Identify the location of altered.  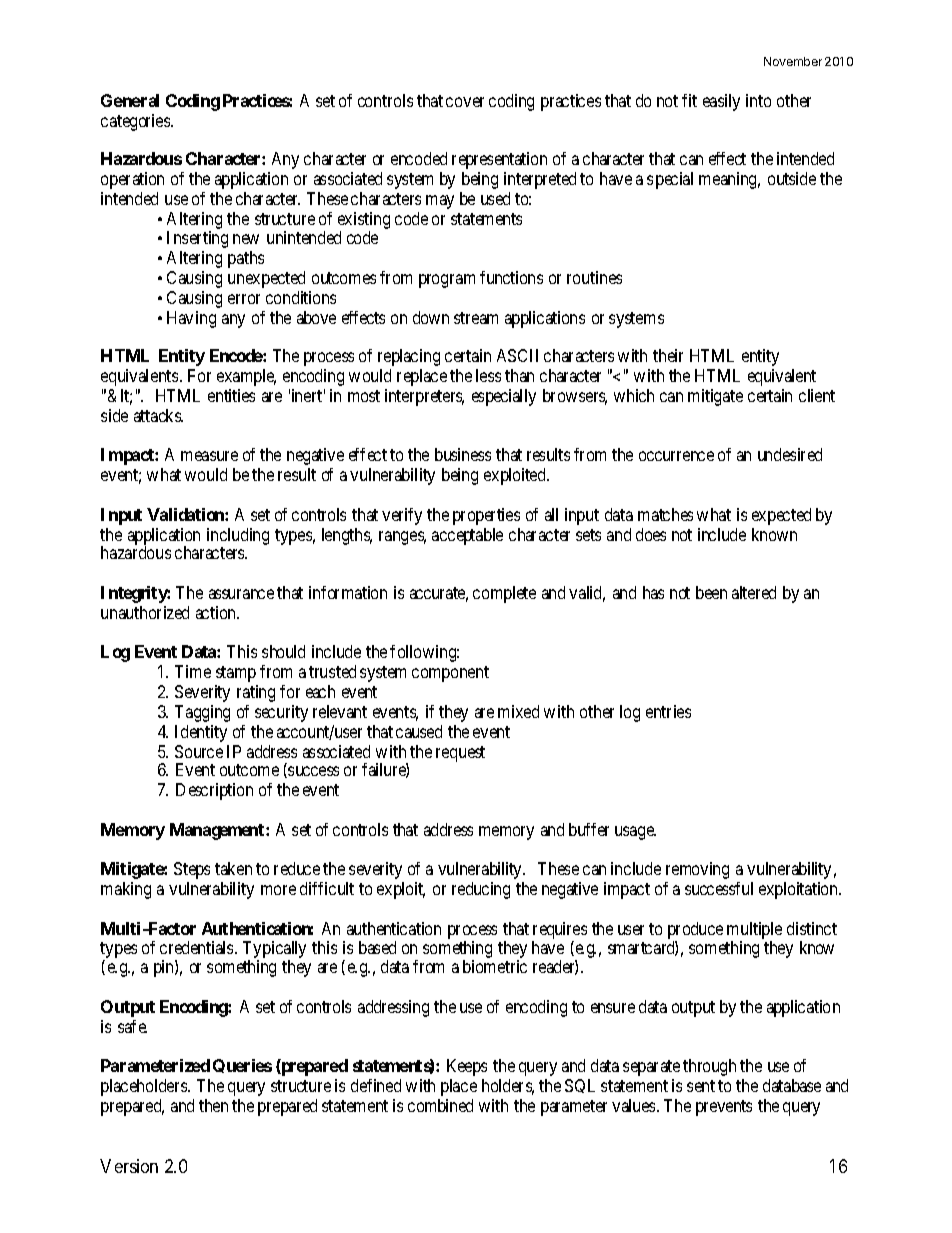
(754, 592).
